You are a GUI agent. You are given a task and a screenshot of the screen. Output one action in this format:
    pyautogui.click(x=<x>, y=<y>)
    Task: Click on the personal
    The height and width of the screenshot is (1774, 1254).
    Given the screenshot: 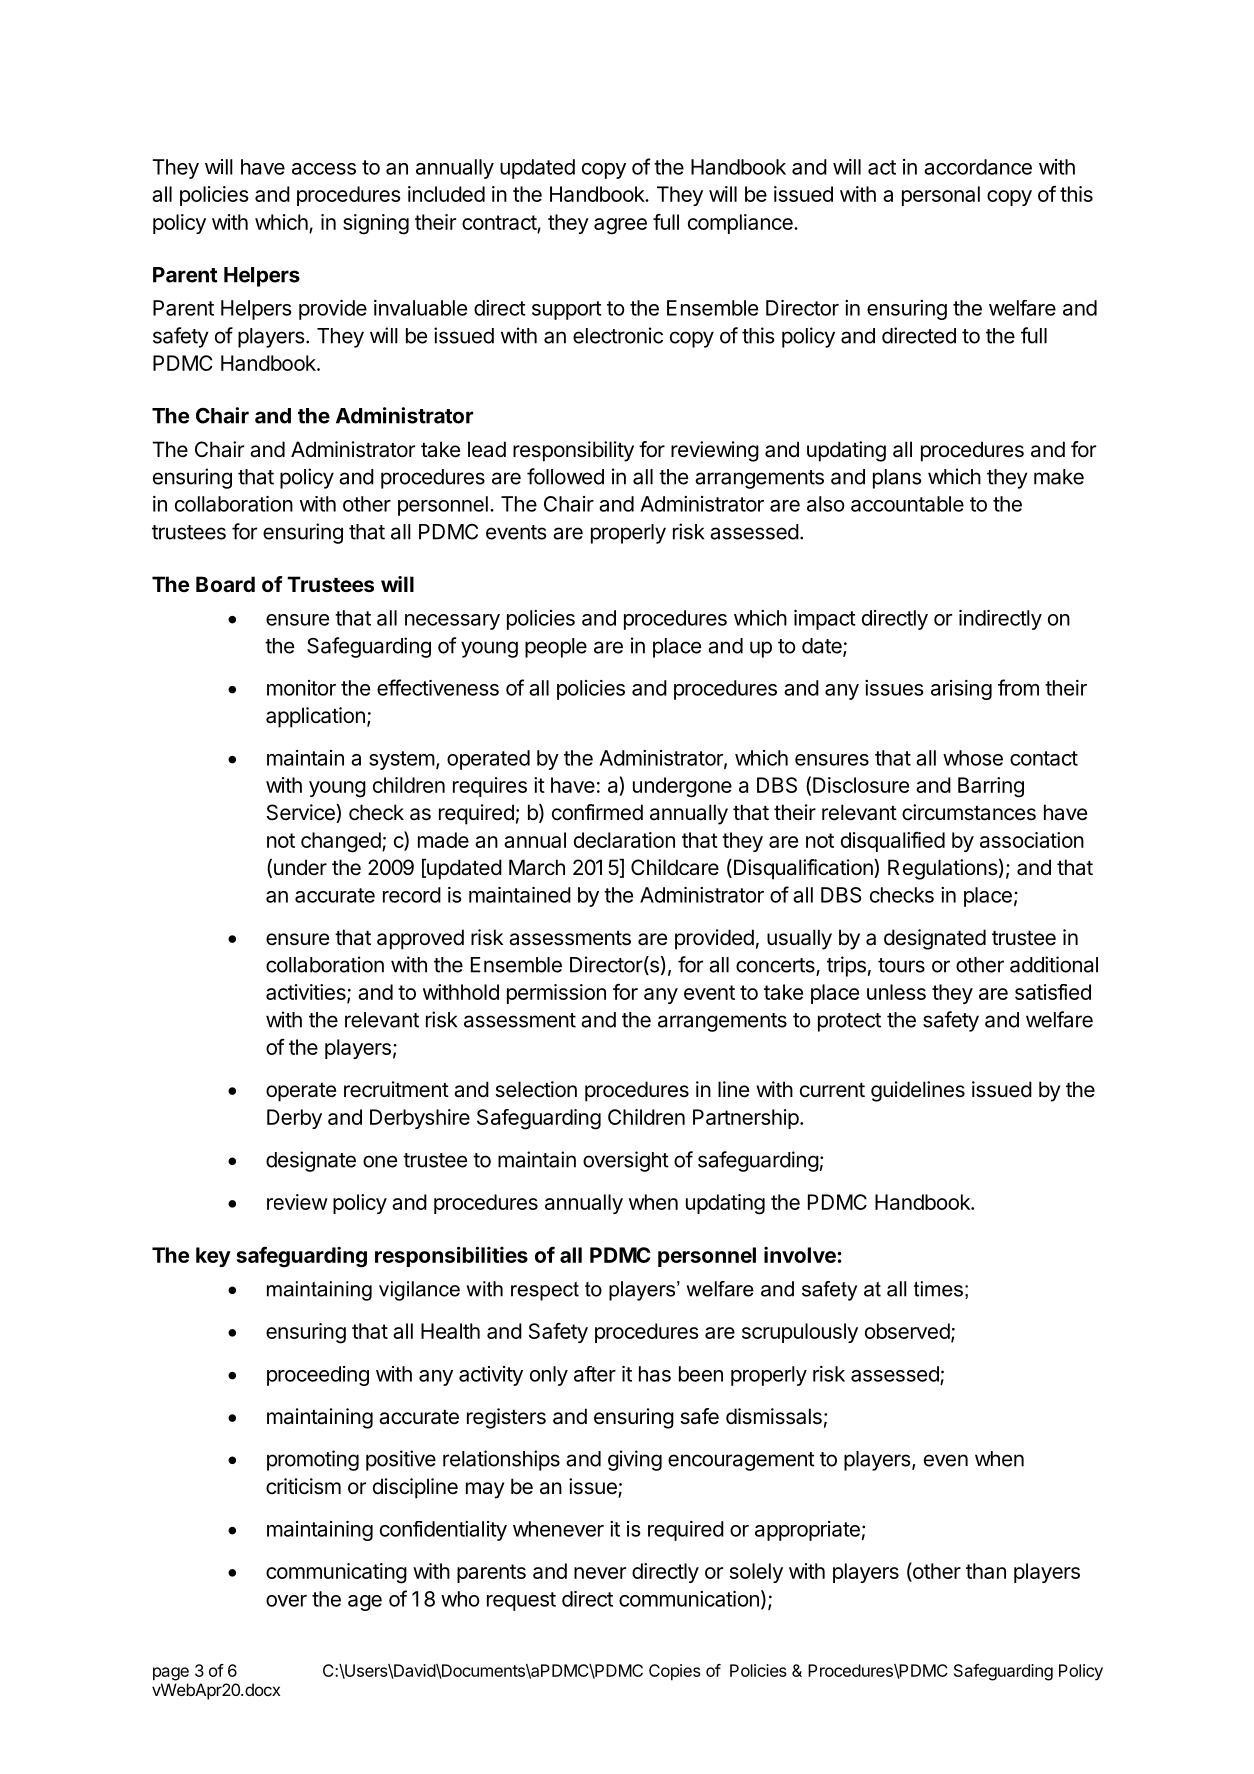 What is the action you would take?
    pyautogui.click(x=941, y=196)
